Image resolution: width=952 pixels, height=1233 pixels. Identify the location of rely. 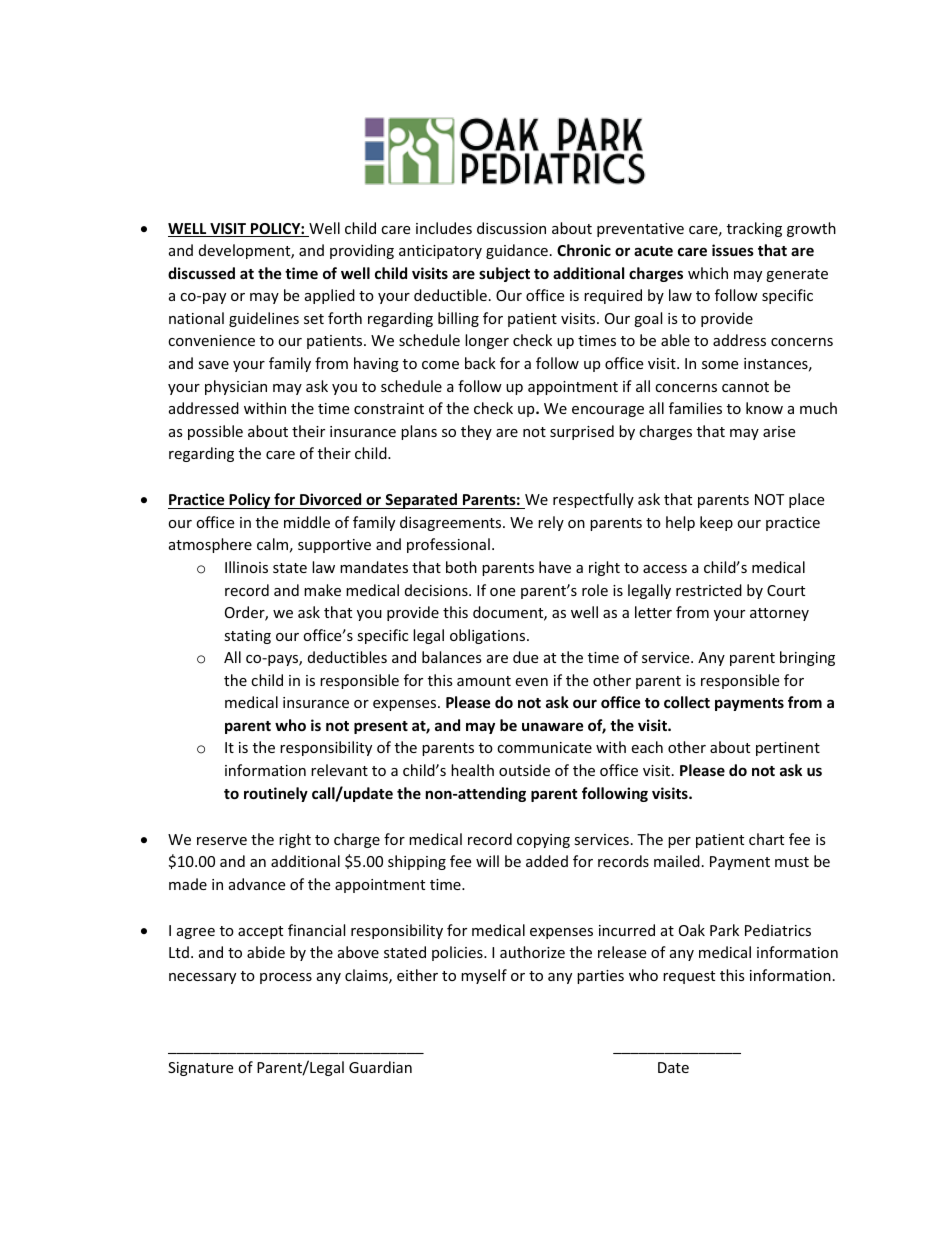
(551, 523).
